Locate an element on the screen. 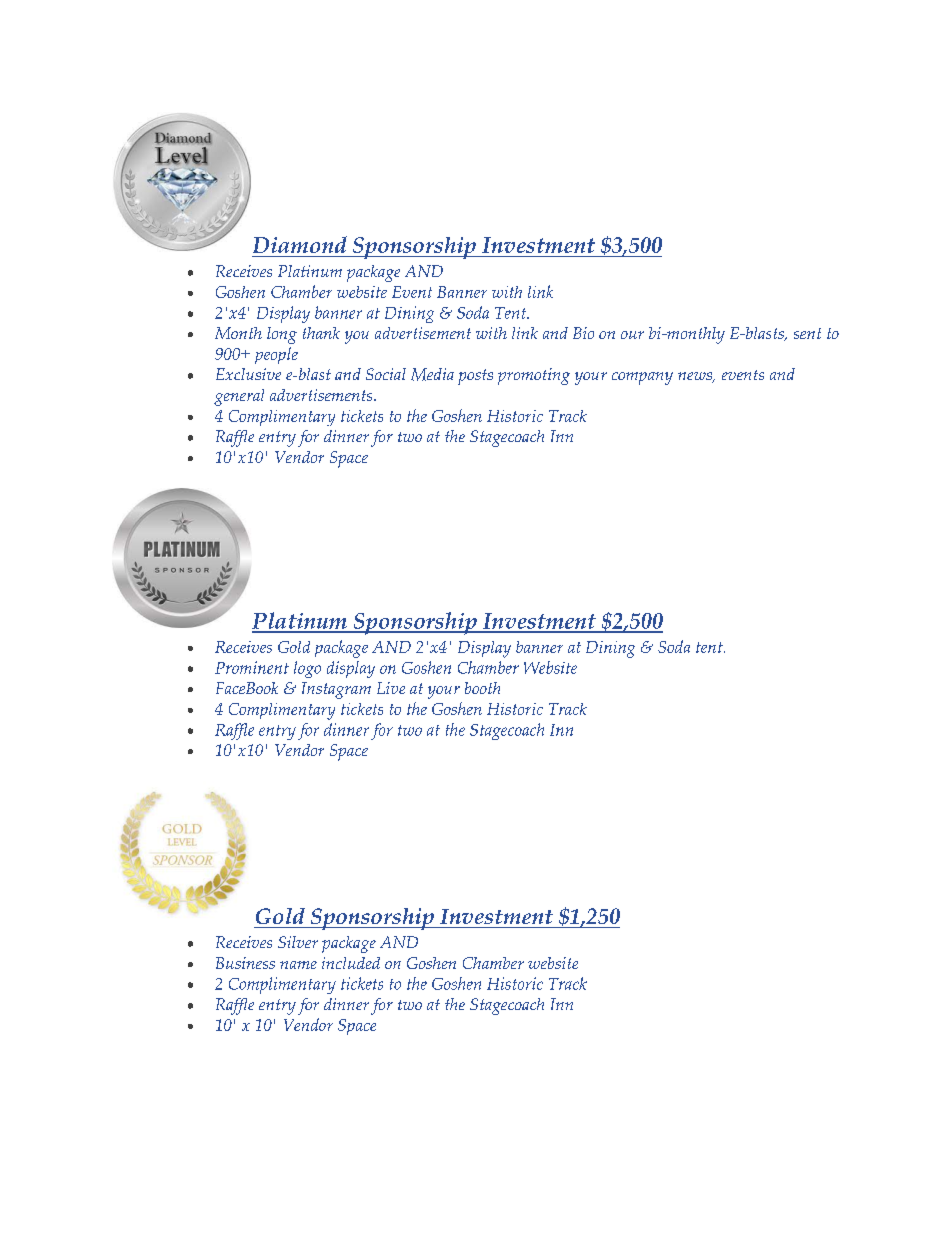 Image resolution: width=952 pixels, height=1233 pixels. Instagram is located at coordinates (336, 690).
